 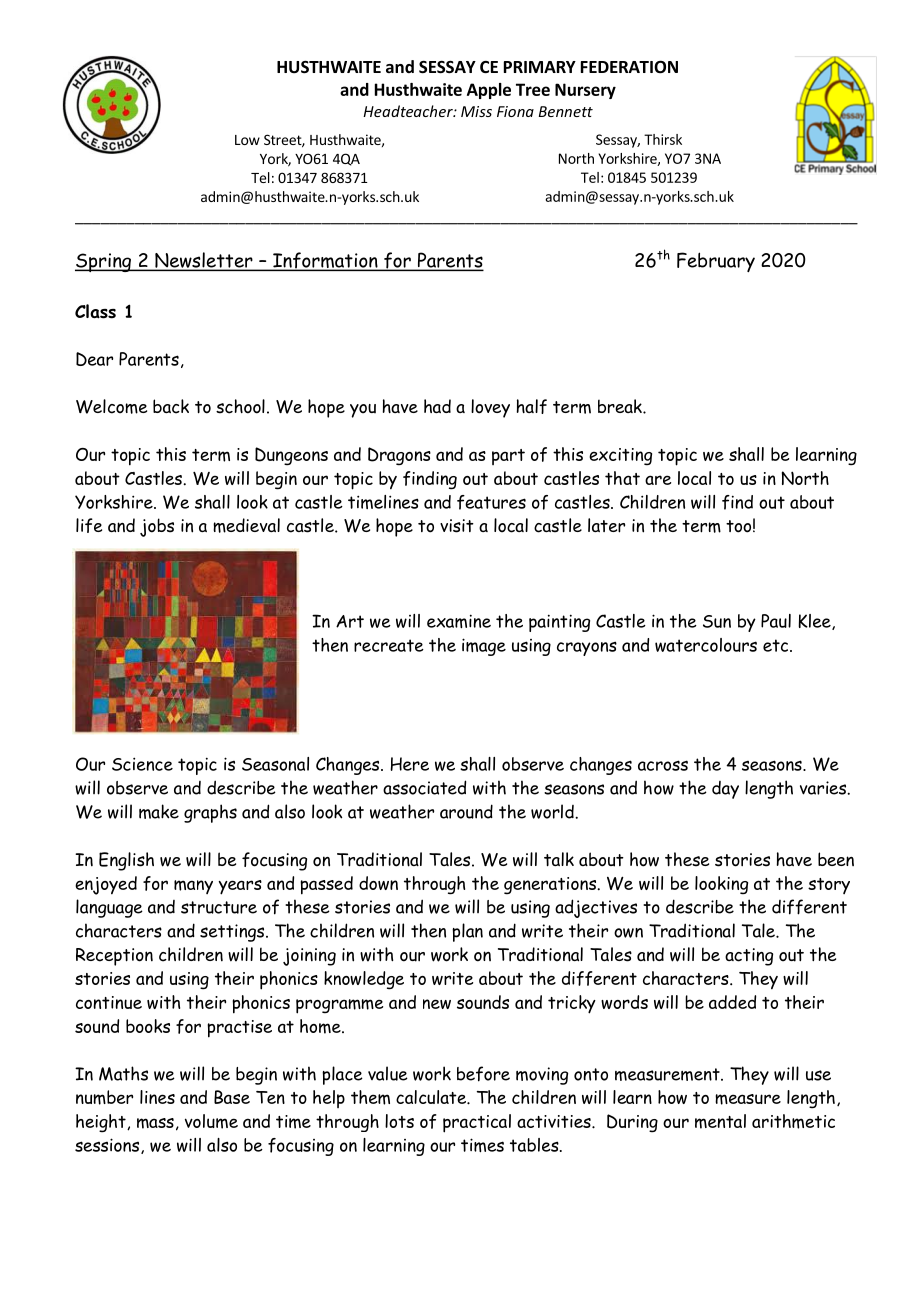 I want to click on back, so click(x=171, y=406).
